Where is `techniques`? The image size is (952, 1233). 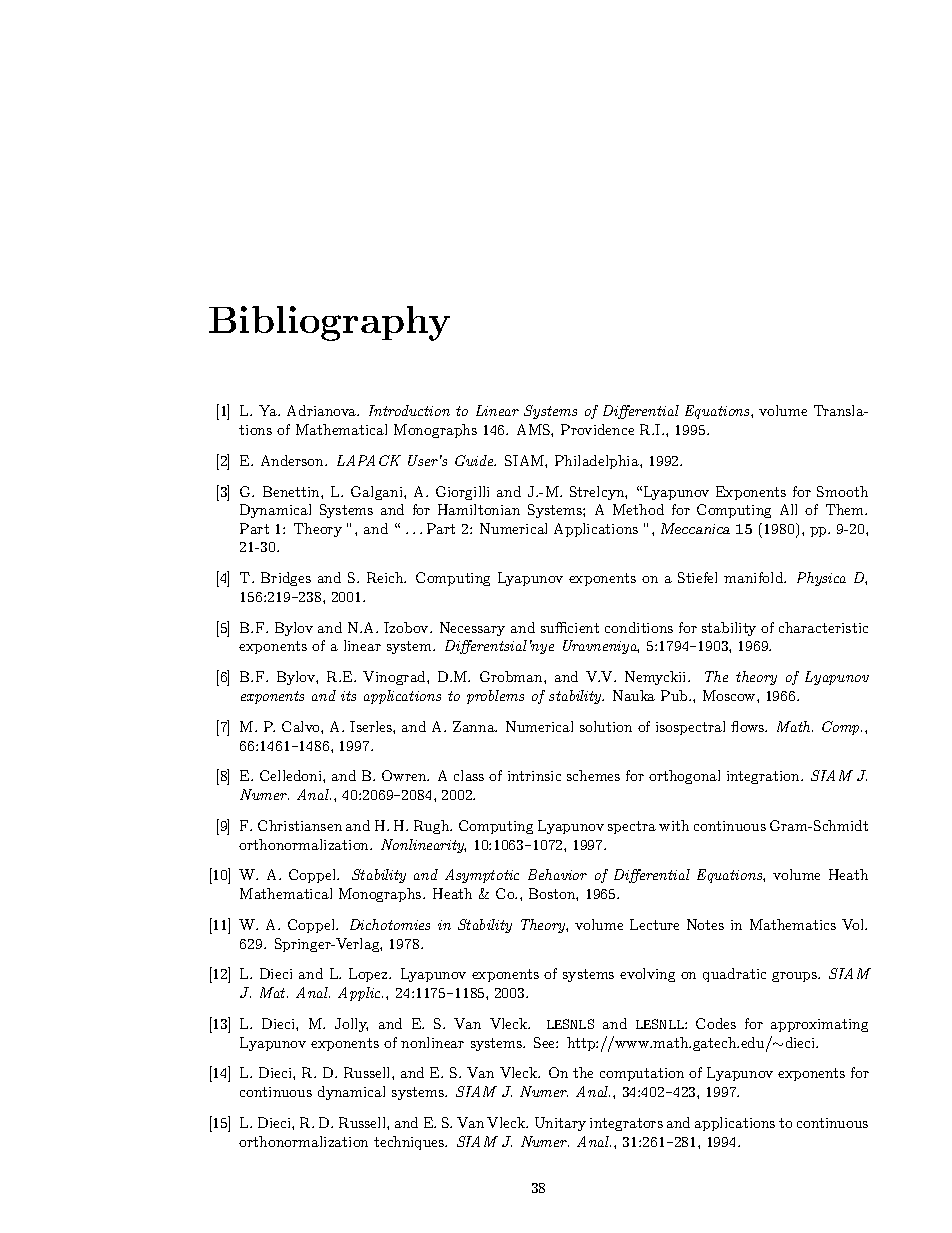
techniques is located at coordinates (410, 1143).
